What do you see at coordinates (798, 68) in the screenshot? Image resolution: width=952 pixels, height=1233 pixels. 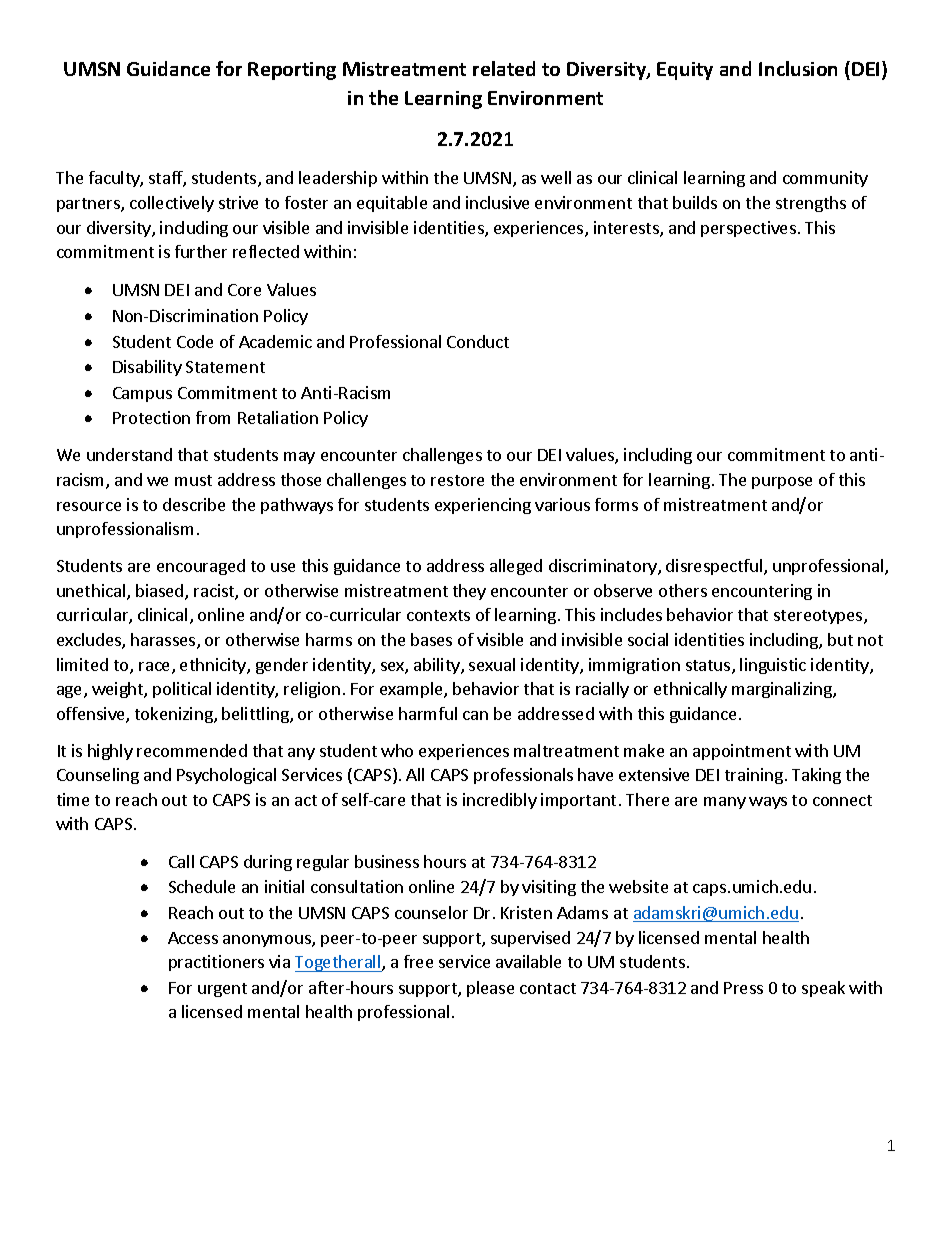 I see `Inclusion` at bounding box center [798, 68].
